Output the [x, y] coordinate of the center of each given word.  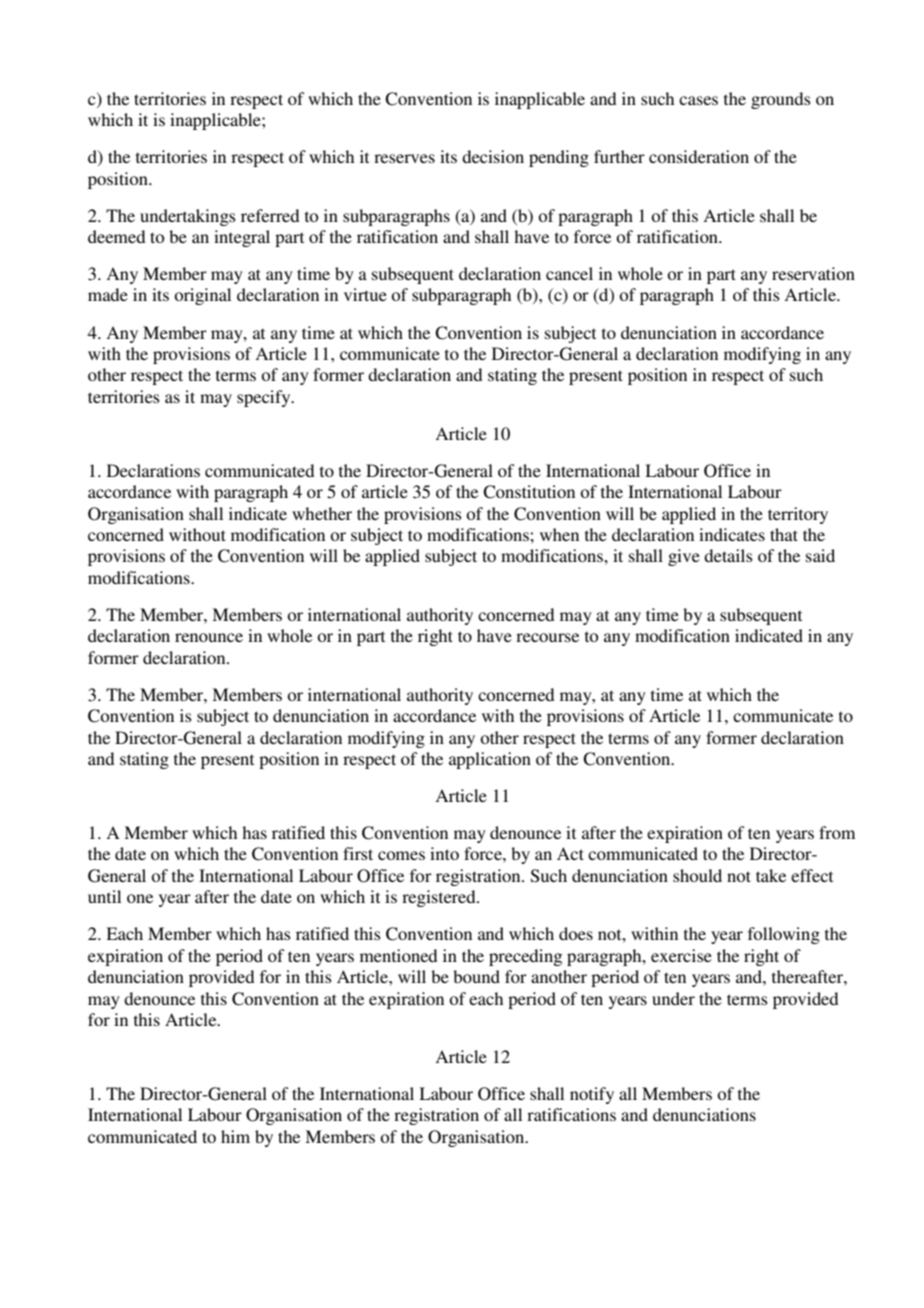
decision [493, 156]
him [235, 1136]
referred [270, 215]
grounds [781, 100]
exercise [681, 955]
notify [592, 1095]
